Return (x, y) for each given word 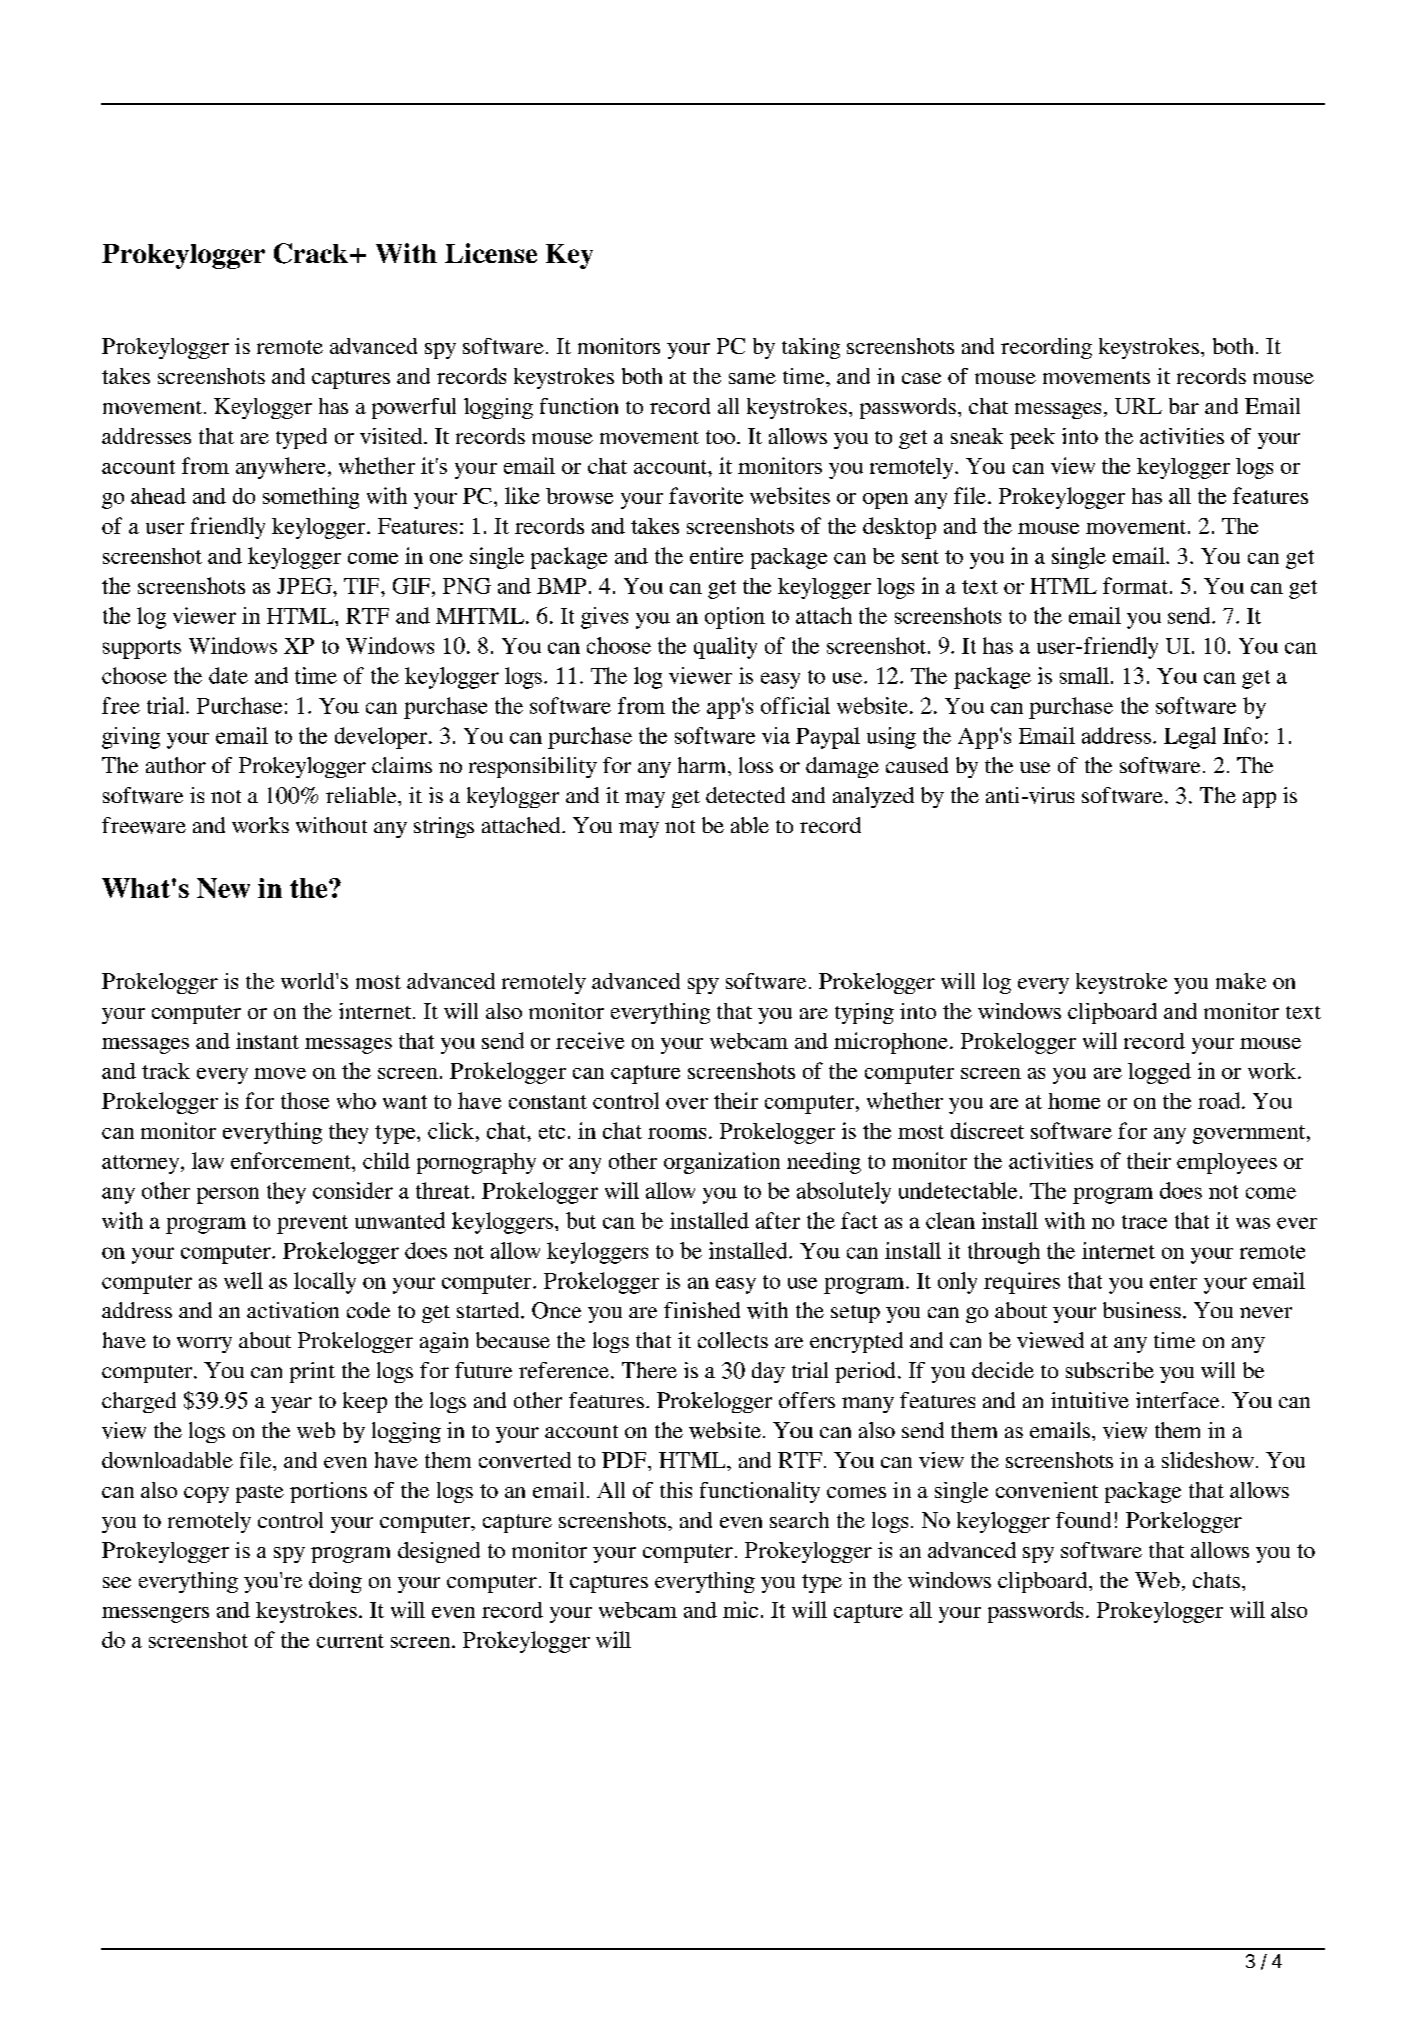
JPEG (305, 586)
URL (1138, 406)
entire (716, 555)
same (752, 378)
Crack (311, 253)
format (1135, 585)
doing (335, 1582)
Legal (1190, 738)
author (176, 765)
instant (267, 1040)
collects (733, 1340)
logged (1159, 1073)
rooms (677, 1133)
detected (745, 795)
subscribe (1110, 1370)
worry (204, 1345)
